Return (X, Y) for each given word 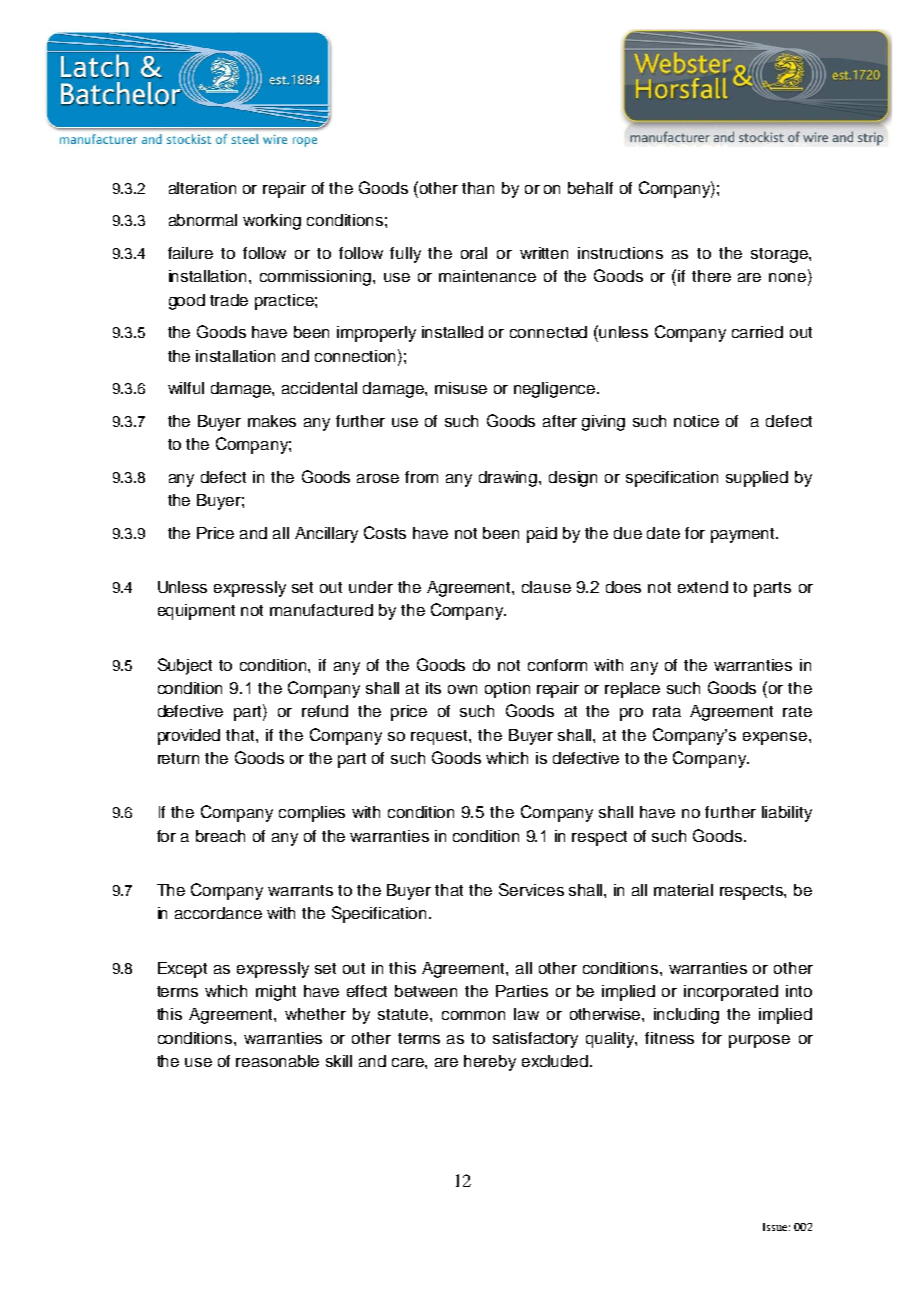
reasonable (277, 1061)
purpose (759, 1041)
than (478, 188)
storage (780, 255)
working (272, 222)
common (473, 1015)
